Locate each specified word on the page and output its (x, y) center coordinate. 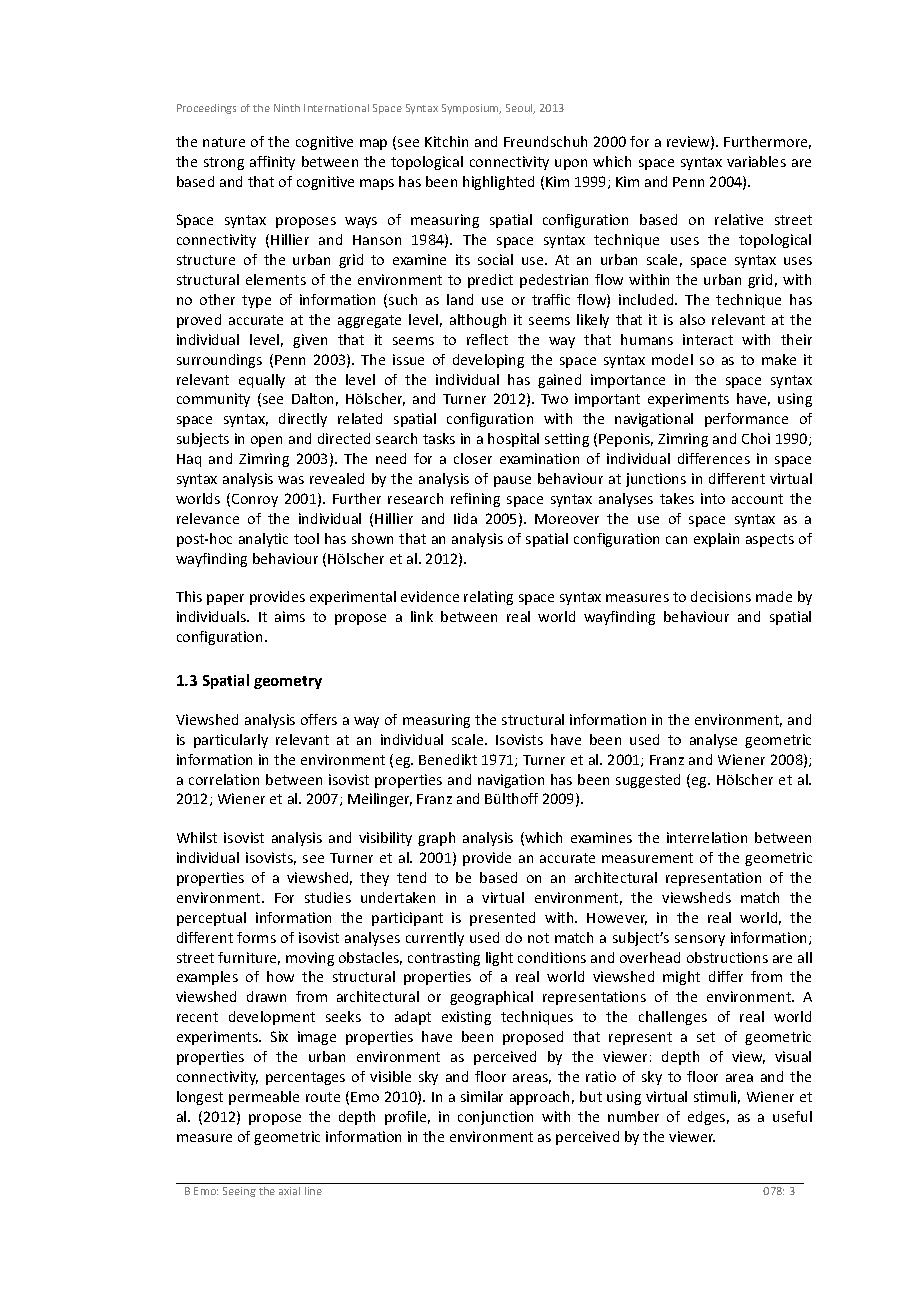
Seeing (239, 1192)
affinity (272, 163)
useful (792, 1116)
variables (756, 161)
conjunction (495, 1118)
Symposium (471, 109)
